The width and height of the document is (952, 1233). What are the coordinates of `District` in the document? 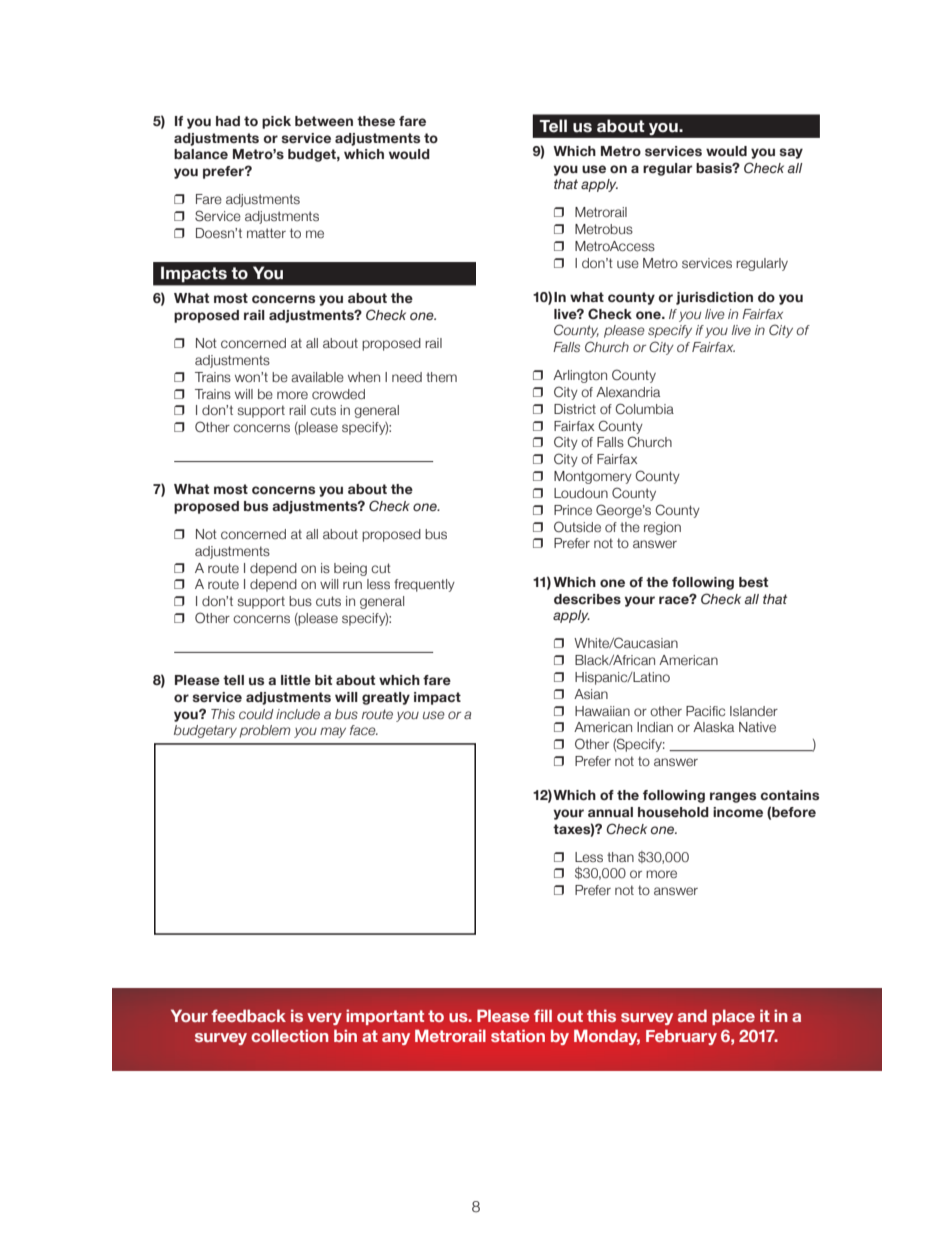 It's located at (575, 409).
